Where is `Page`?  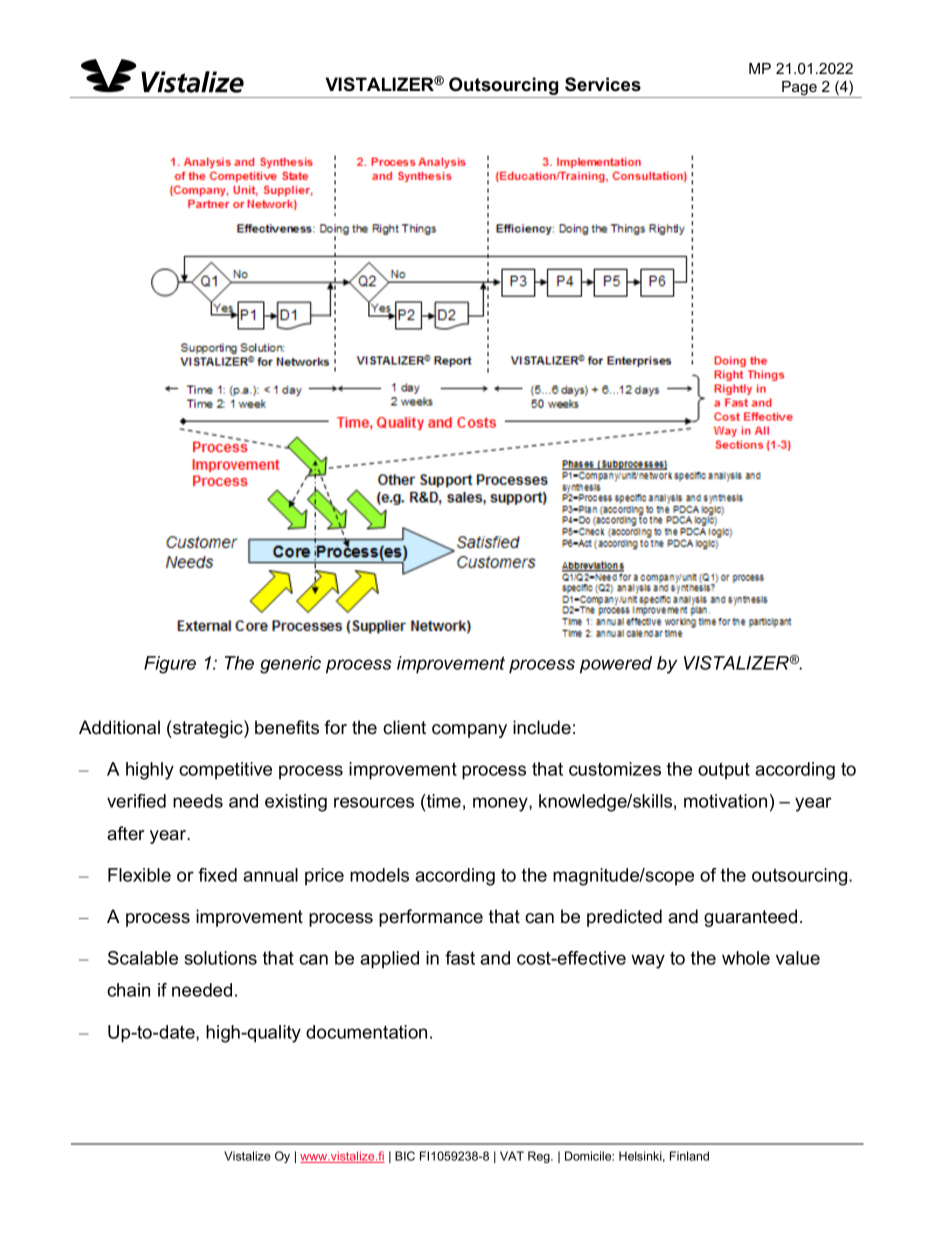 Page is located at coordinates (799, 89).
